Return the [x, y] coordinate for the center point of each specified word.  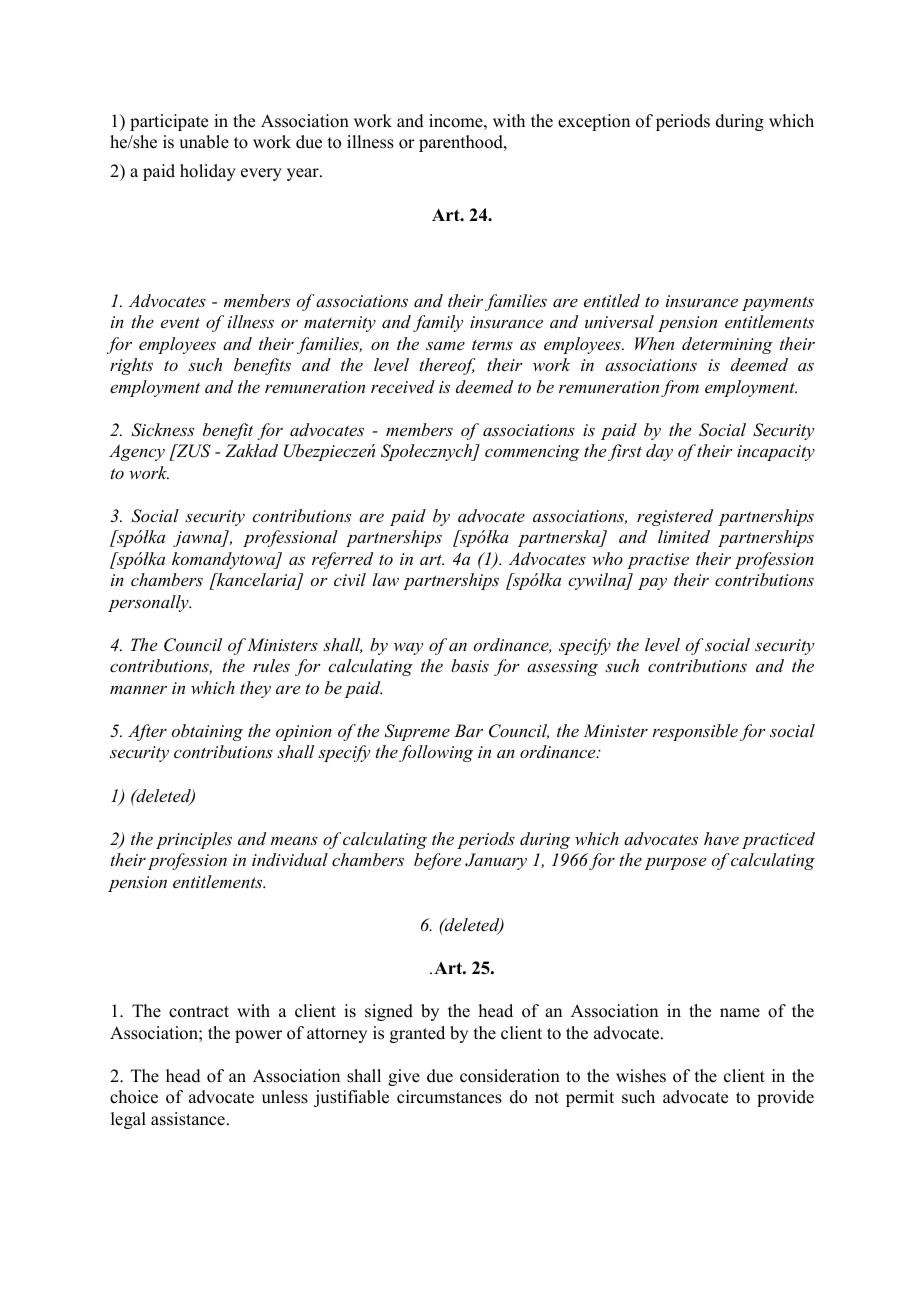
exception [594, 122]
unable [204, 142]
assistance [188, 1119]
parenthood [462, 143]
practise [658, 561]
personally [149, 603]
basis [470, 665]
